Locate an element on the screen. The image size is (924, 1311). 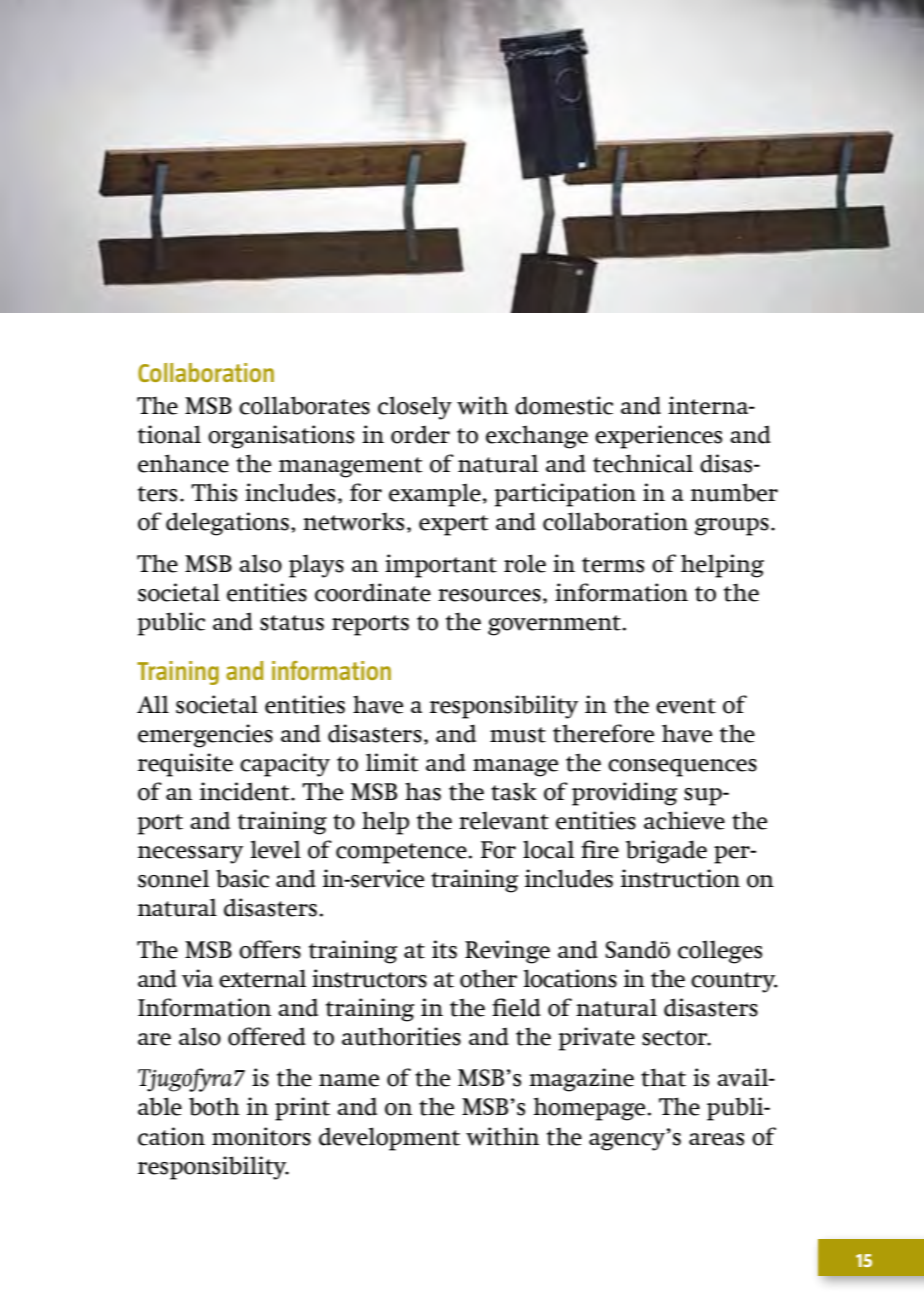
incident is located at coordinates (246, 791).
